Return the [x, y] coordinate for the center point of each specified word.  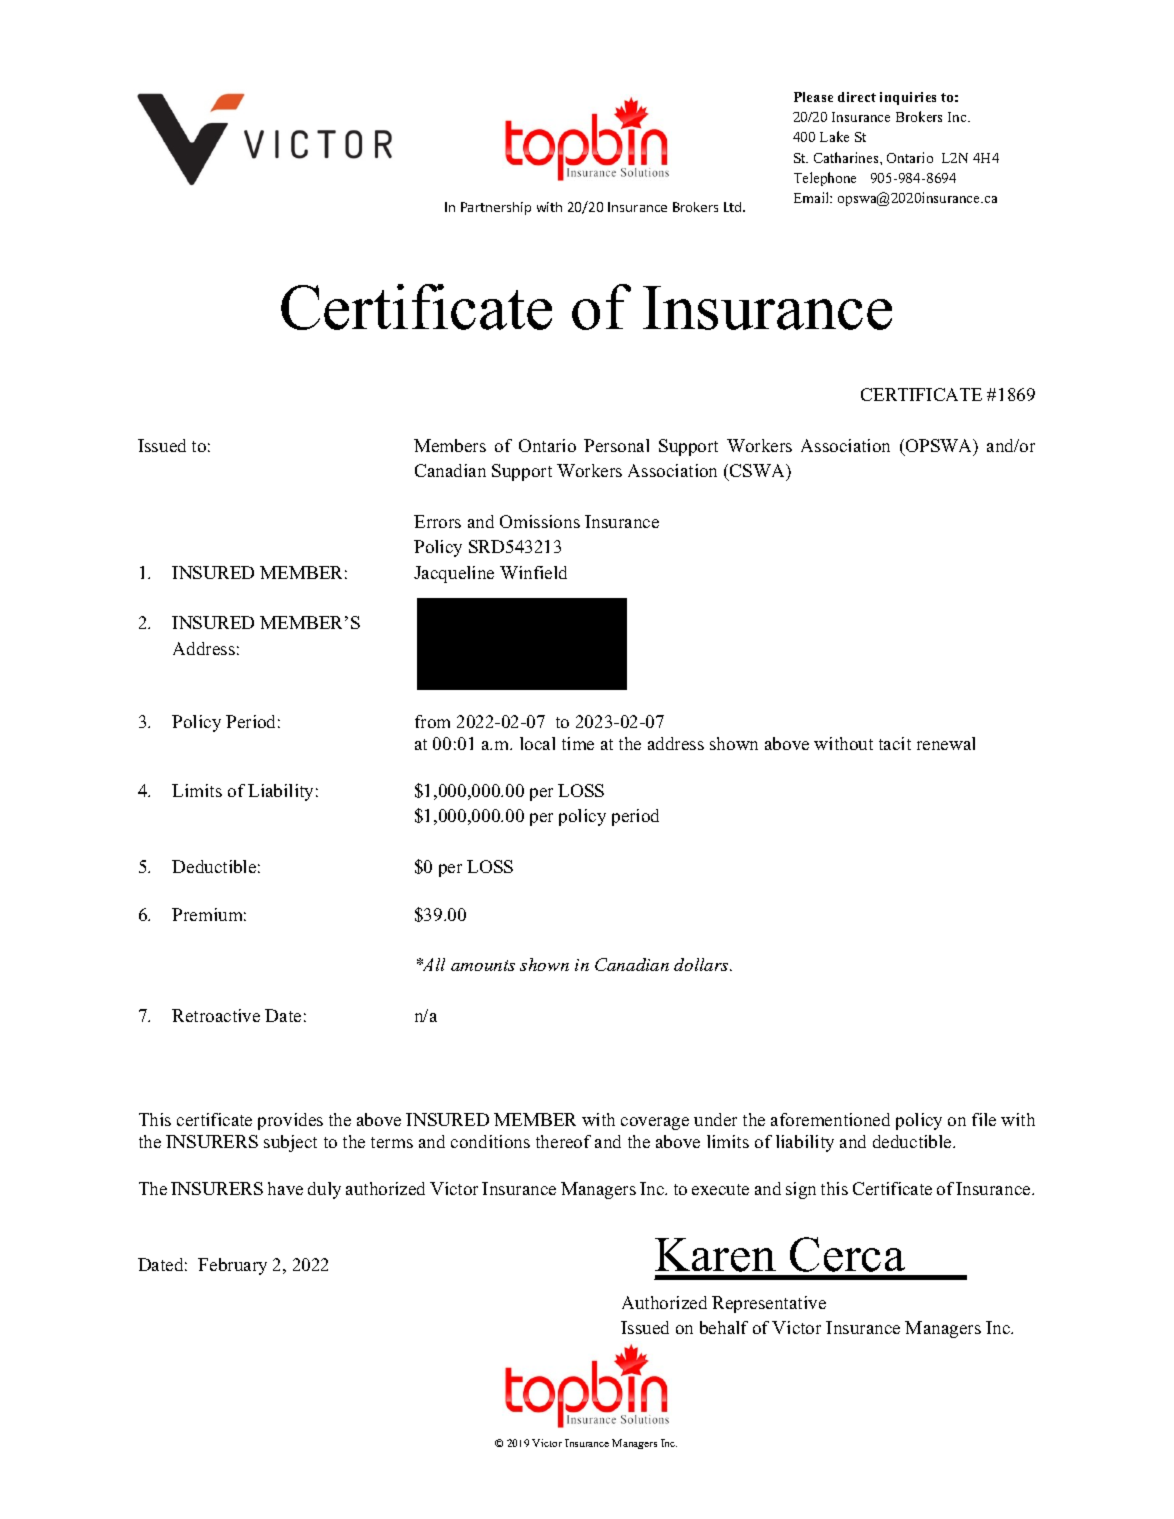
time [578, 743]
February [232, 1266]
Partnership [496, 208]
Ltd [734, 207]
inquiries [908, 98]
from [432, 721]
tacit [895, 743]
